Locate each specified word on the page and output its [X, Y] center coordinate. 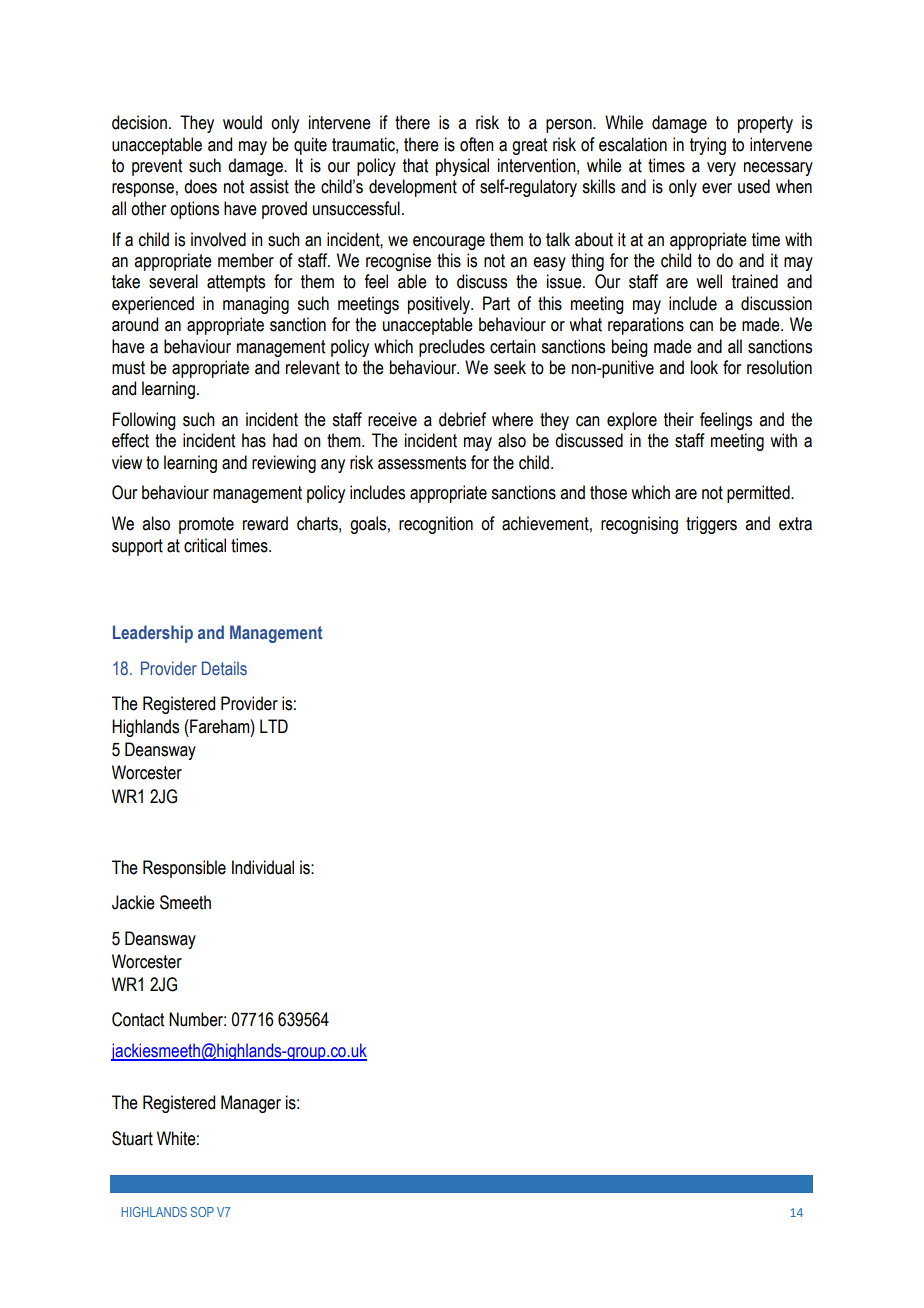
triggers [711, 525]
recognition [436, 525]
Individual [263, 867]
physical [462, 167]
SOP [202, 1212]
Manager [251, 1104]
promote [206, 525]
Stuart [132, 1138]
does [200, 186]
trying [708, 146]
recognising [639, 525]
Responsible [184, 869]
